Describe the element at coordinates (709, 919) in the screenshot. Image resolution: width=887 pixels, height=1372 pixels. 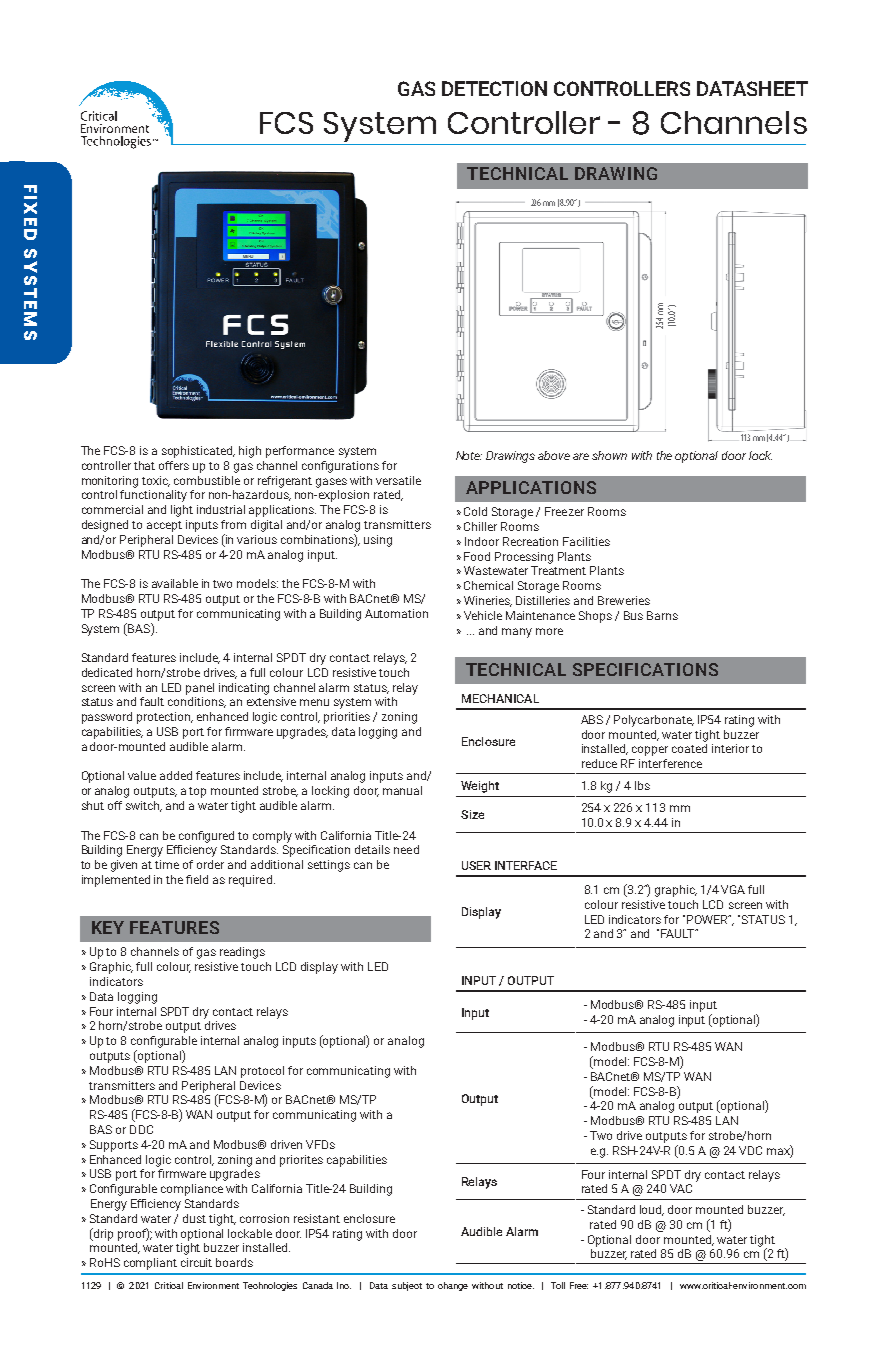
I see `POWER` at that location.
